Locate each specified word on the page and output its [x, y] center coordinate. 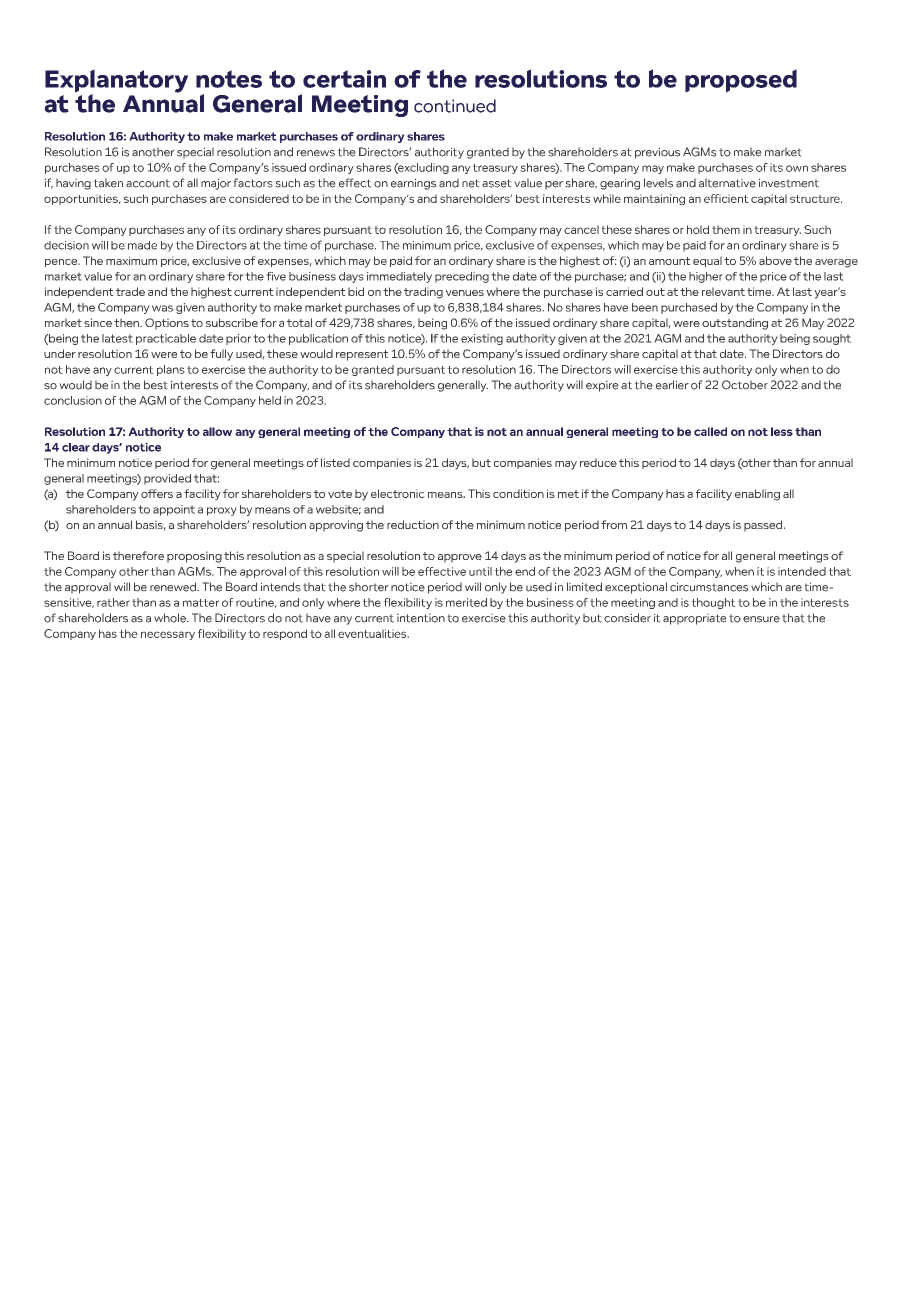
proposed [741, 81]
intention [421, 618]
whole [171, 618]
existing [482, 339]
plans [171, 370]
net [471, 183]
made [142, 245]
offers [157, 493]
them [726, 229]
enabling [757, 495]
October [745, 385]
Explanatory [116, 82]
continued [455, 106]
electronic [398, 493]
